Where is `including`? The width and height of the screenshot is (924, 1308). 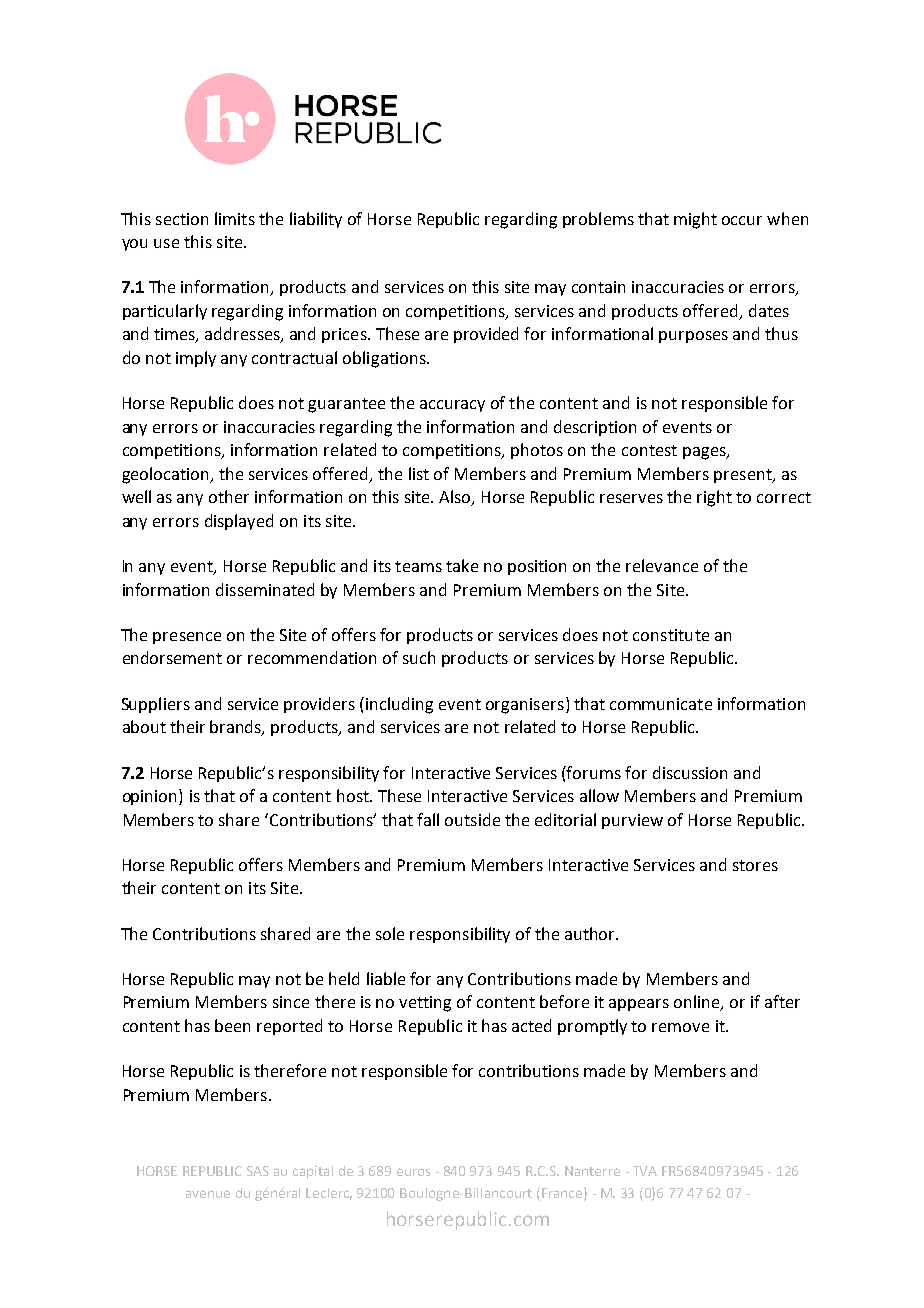 including is located at coordinates (399, 705).
